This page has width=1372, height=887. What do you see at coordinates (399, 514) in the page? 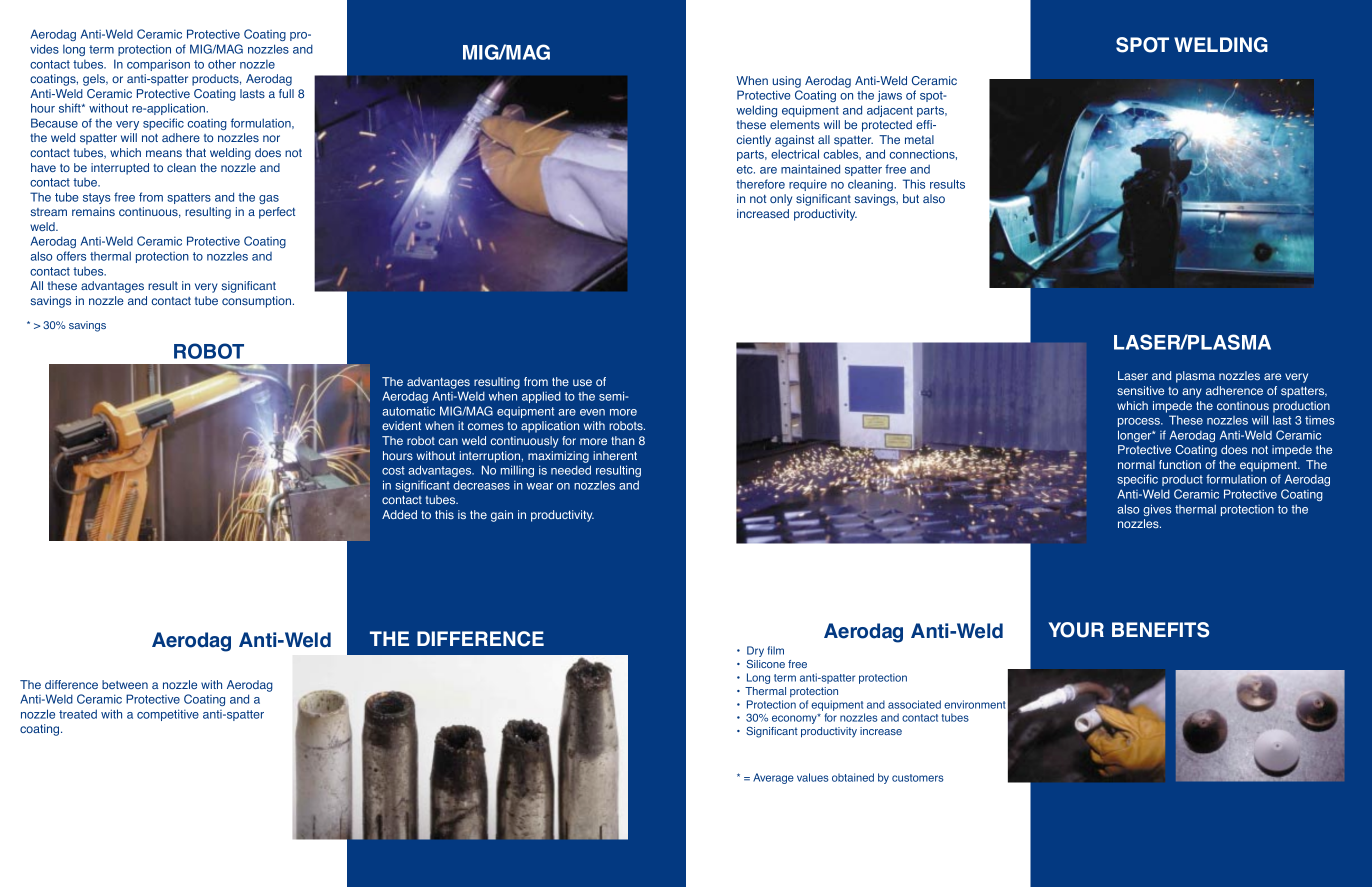
I see `Added` at bounding box center [399, 514].
